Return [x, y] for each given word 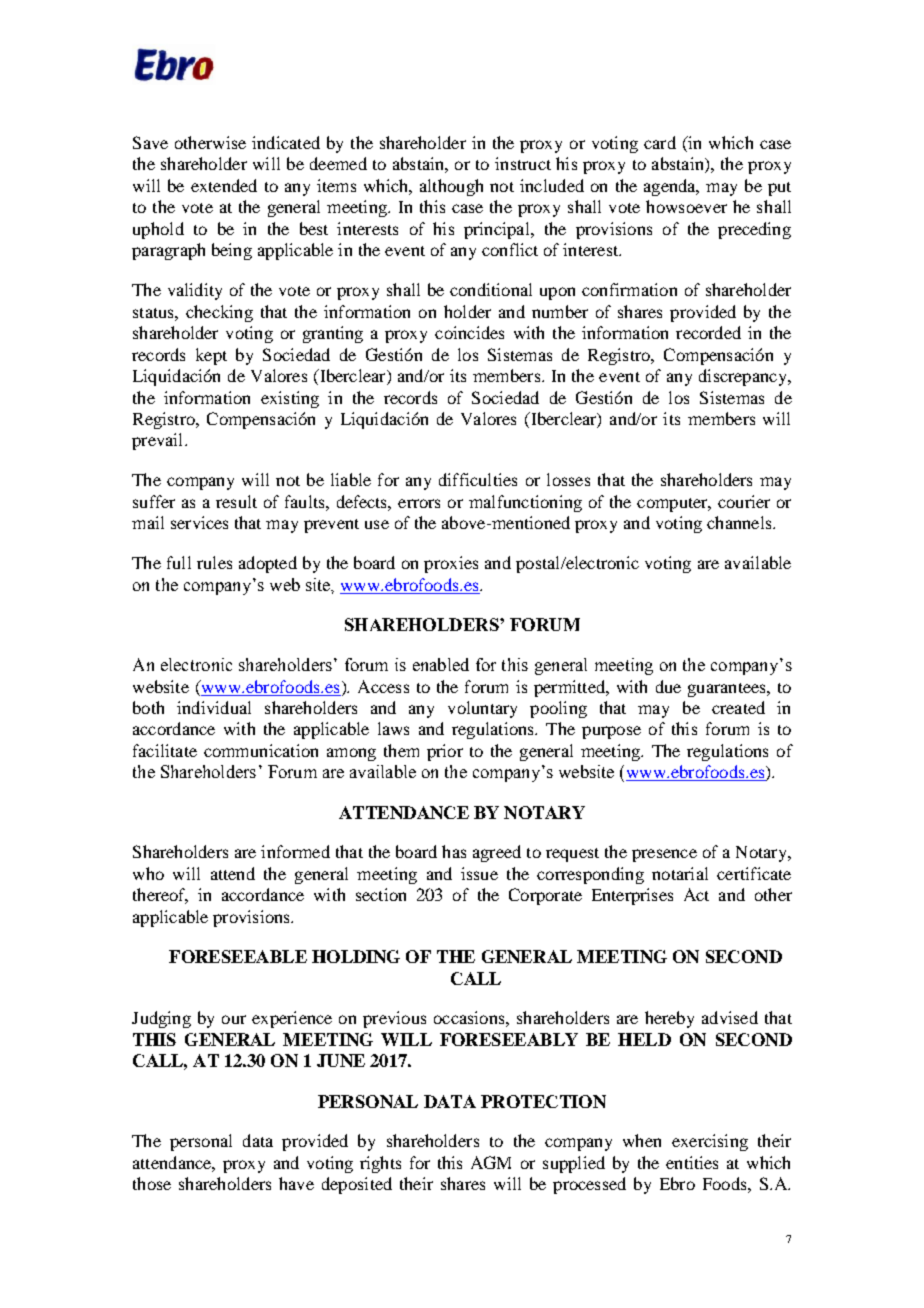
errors [419, 503]
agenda [671, 187]
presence [664, 855]
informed [295, 851]
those [152, 1183]
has [454, 851]
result [236, 501]
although [451, 187]
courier [744, 501]
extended [224, 185]
